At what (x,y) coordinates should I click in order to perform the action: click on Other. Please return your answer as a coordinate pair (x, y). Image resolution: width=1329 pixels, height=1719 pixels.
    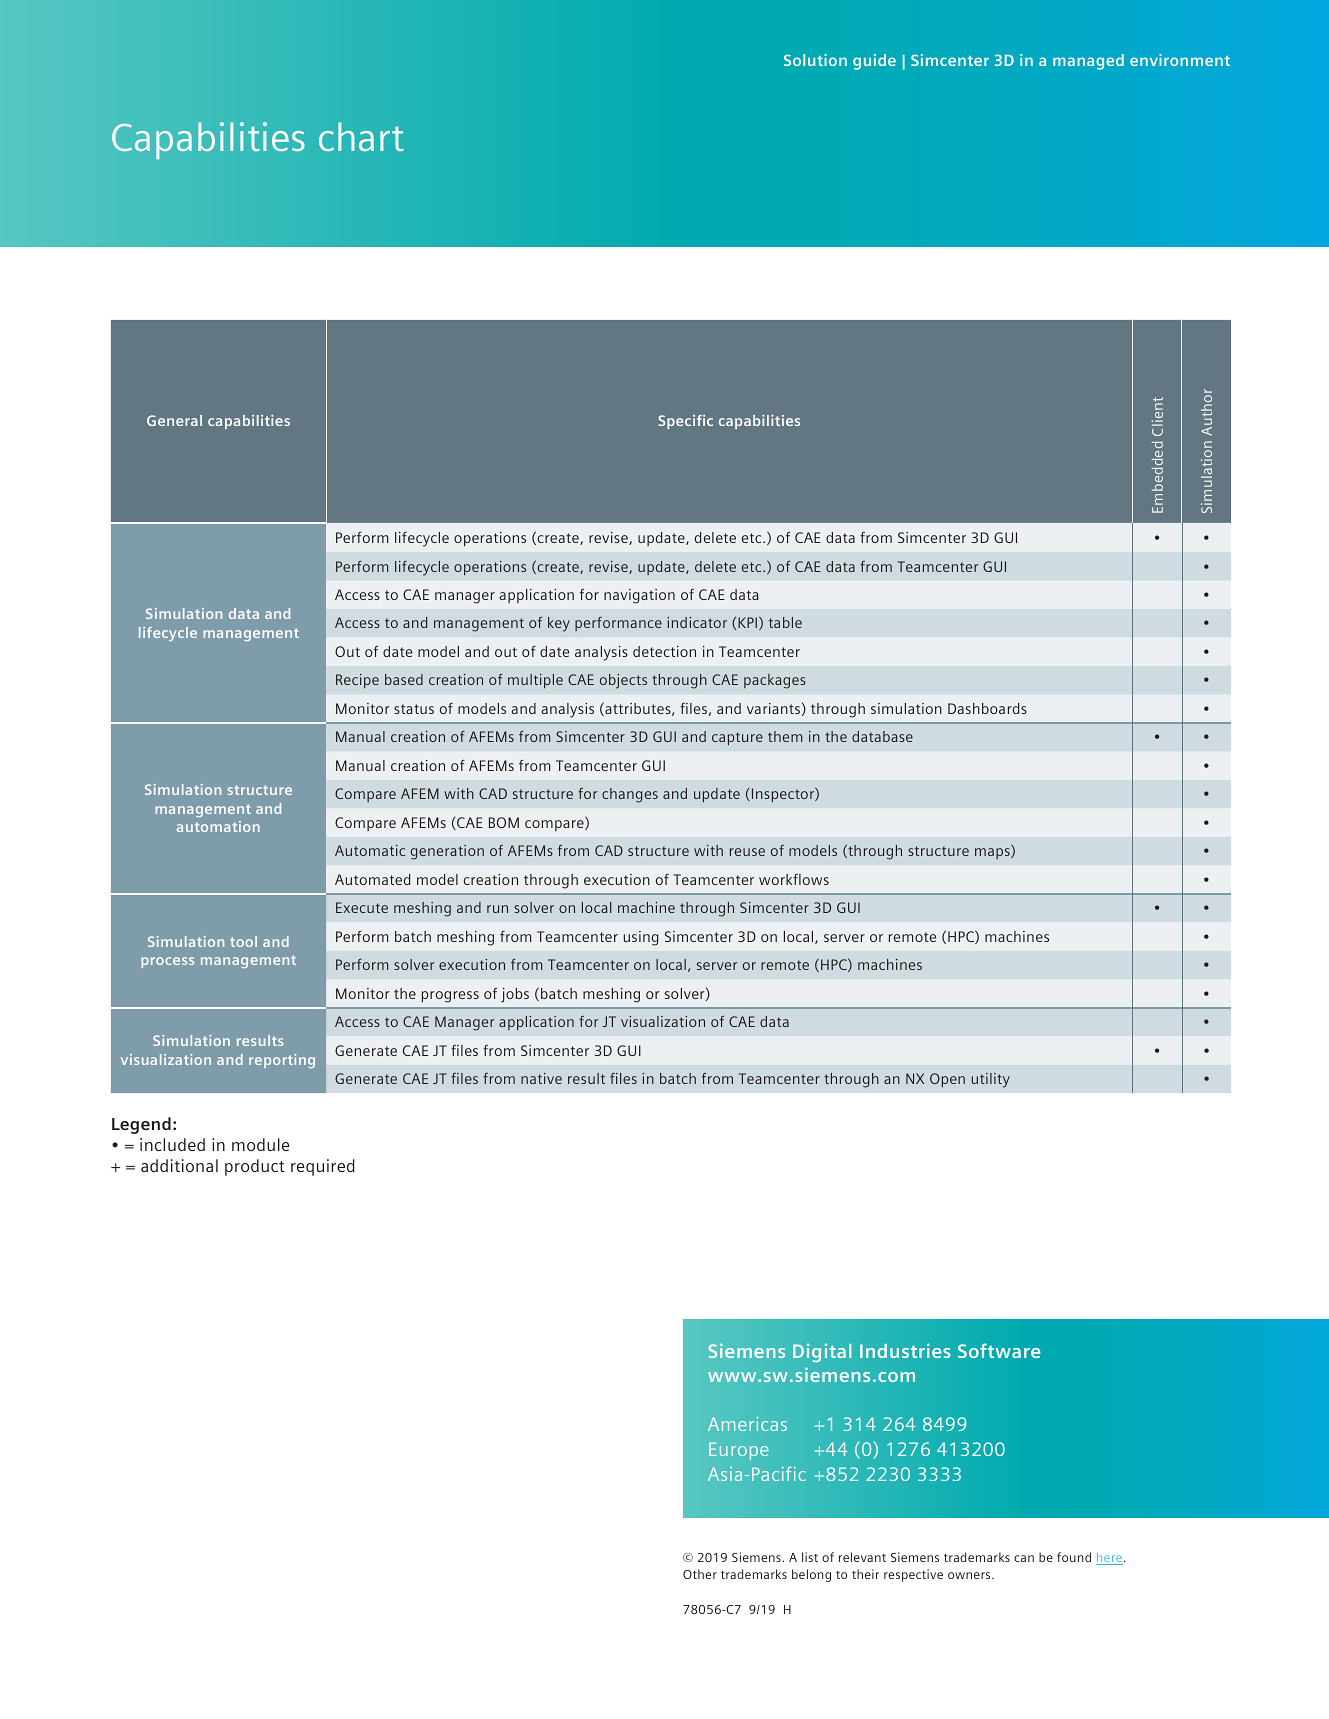
    Looking at the image, I should click on (700, 1574).
